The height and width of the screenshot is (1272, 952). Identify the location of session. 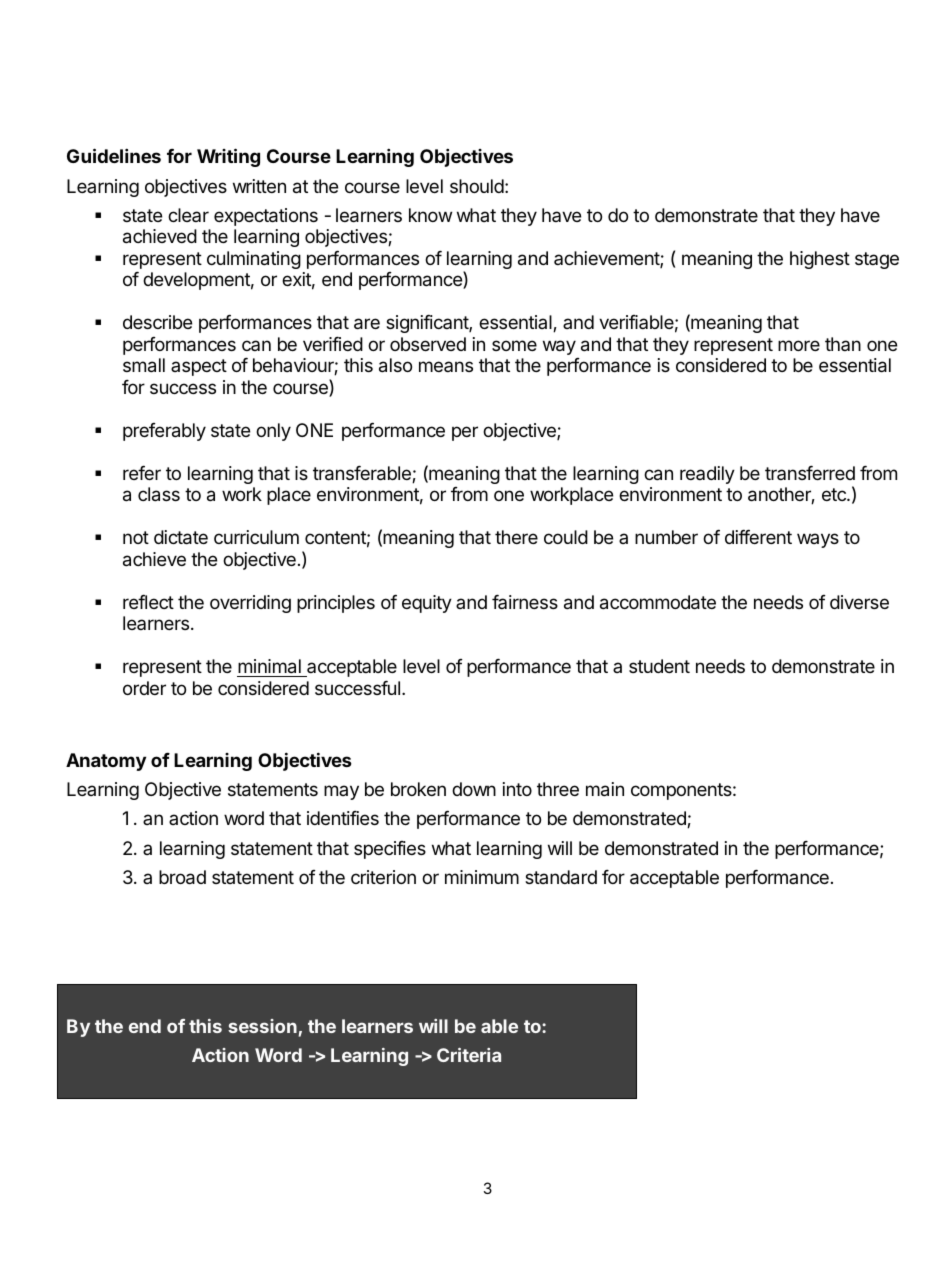
(262, 1026).
